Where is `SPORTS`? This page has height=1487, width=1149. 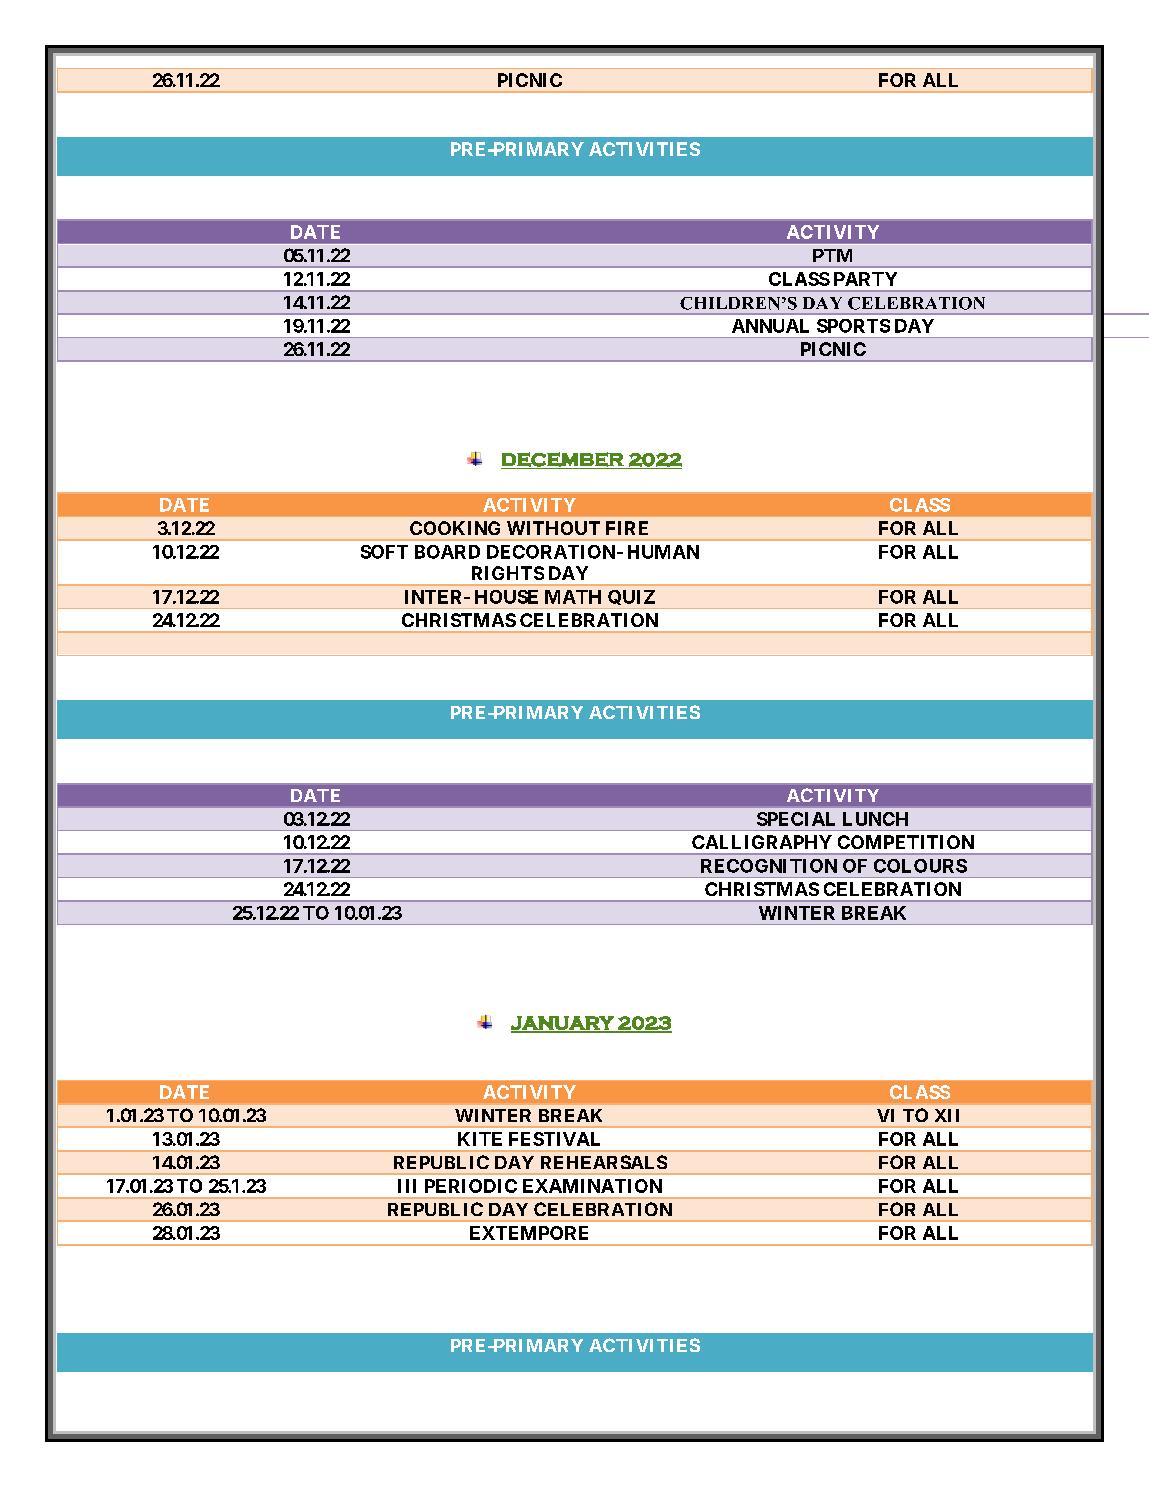 SPORTS is located at coordinates (853, 326).
